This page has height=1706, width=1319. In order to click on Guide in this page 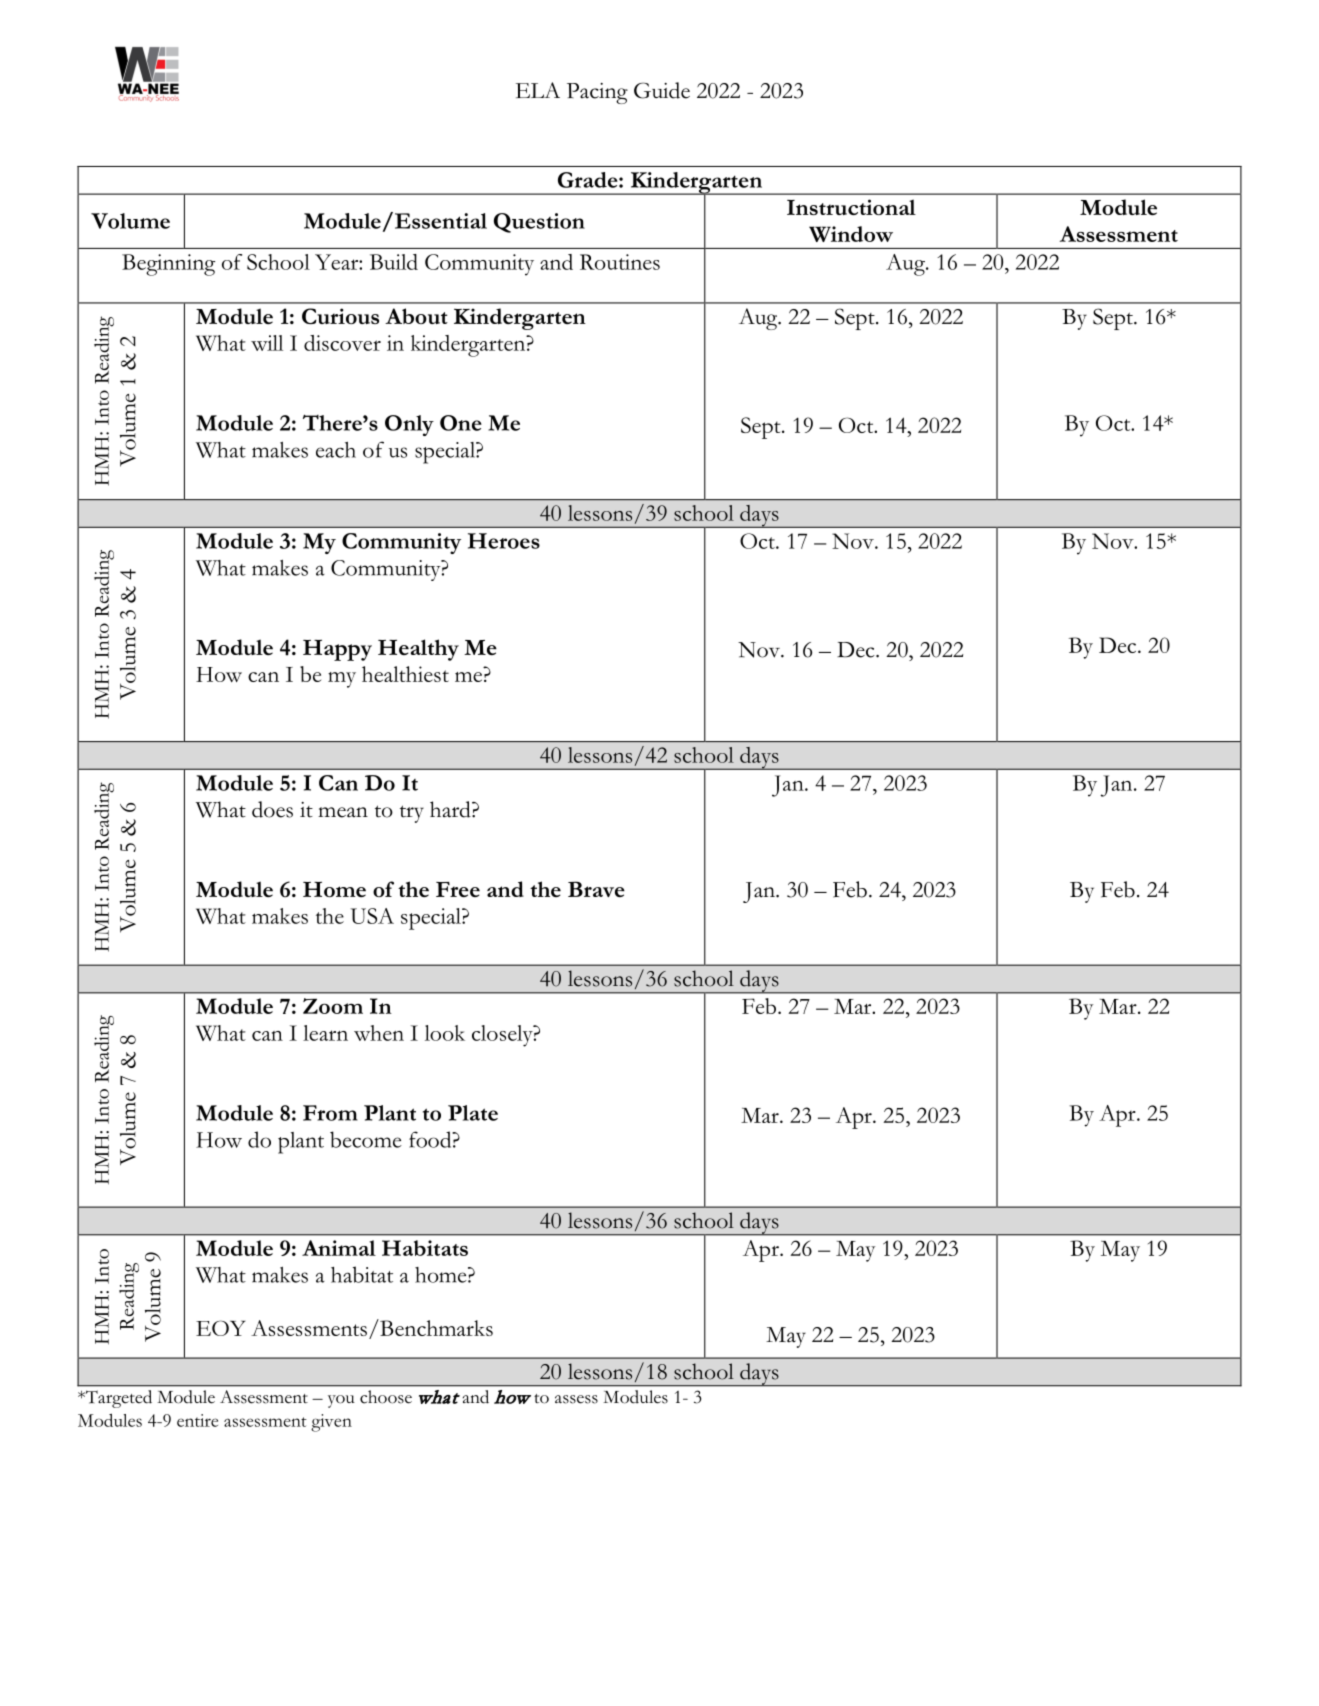, I will do `click(662, 90)`.
